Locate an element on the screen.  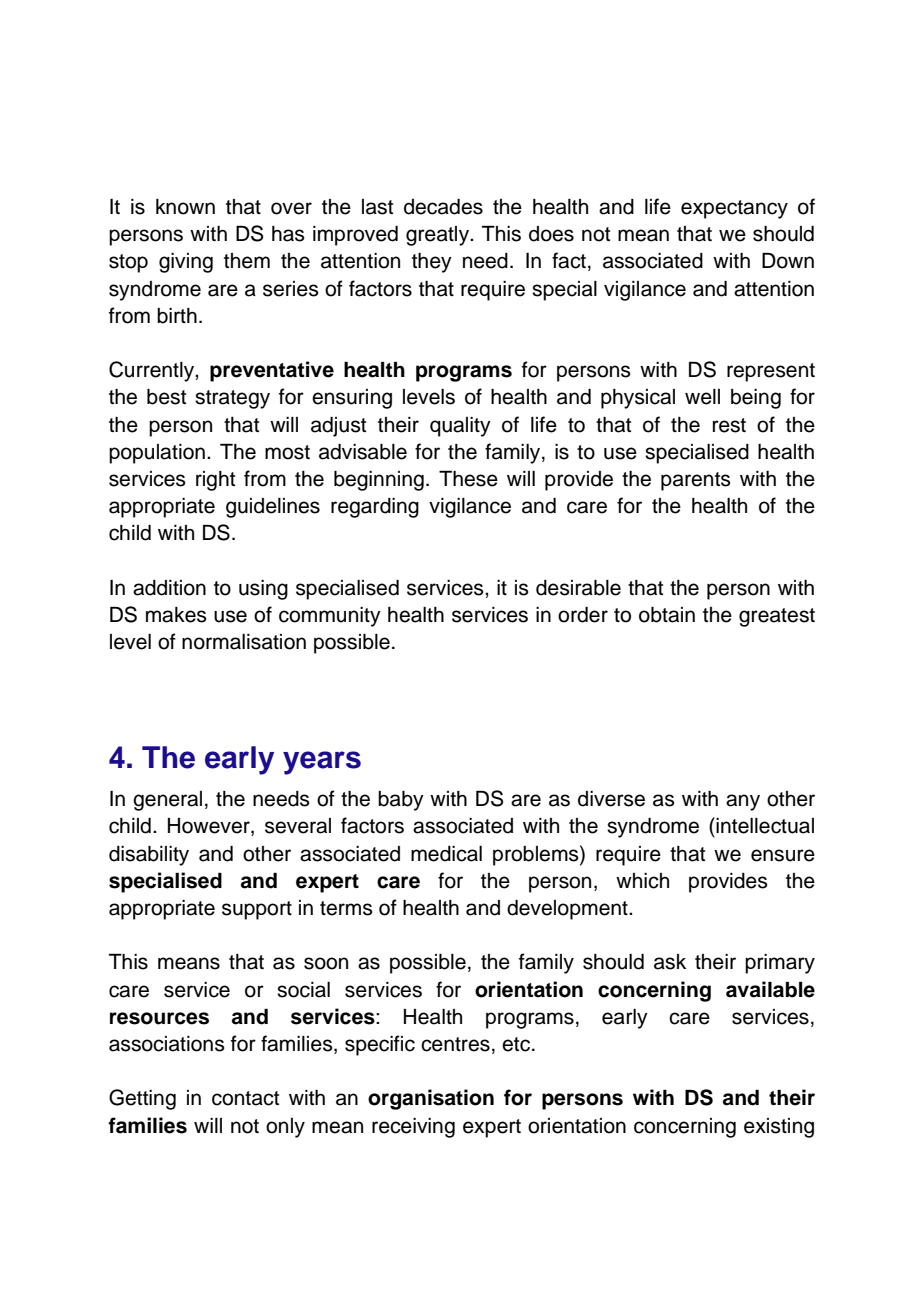
general is located at coordinates (167, 801).
